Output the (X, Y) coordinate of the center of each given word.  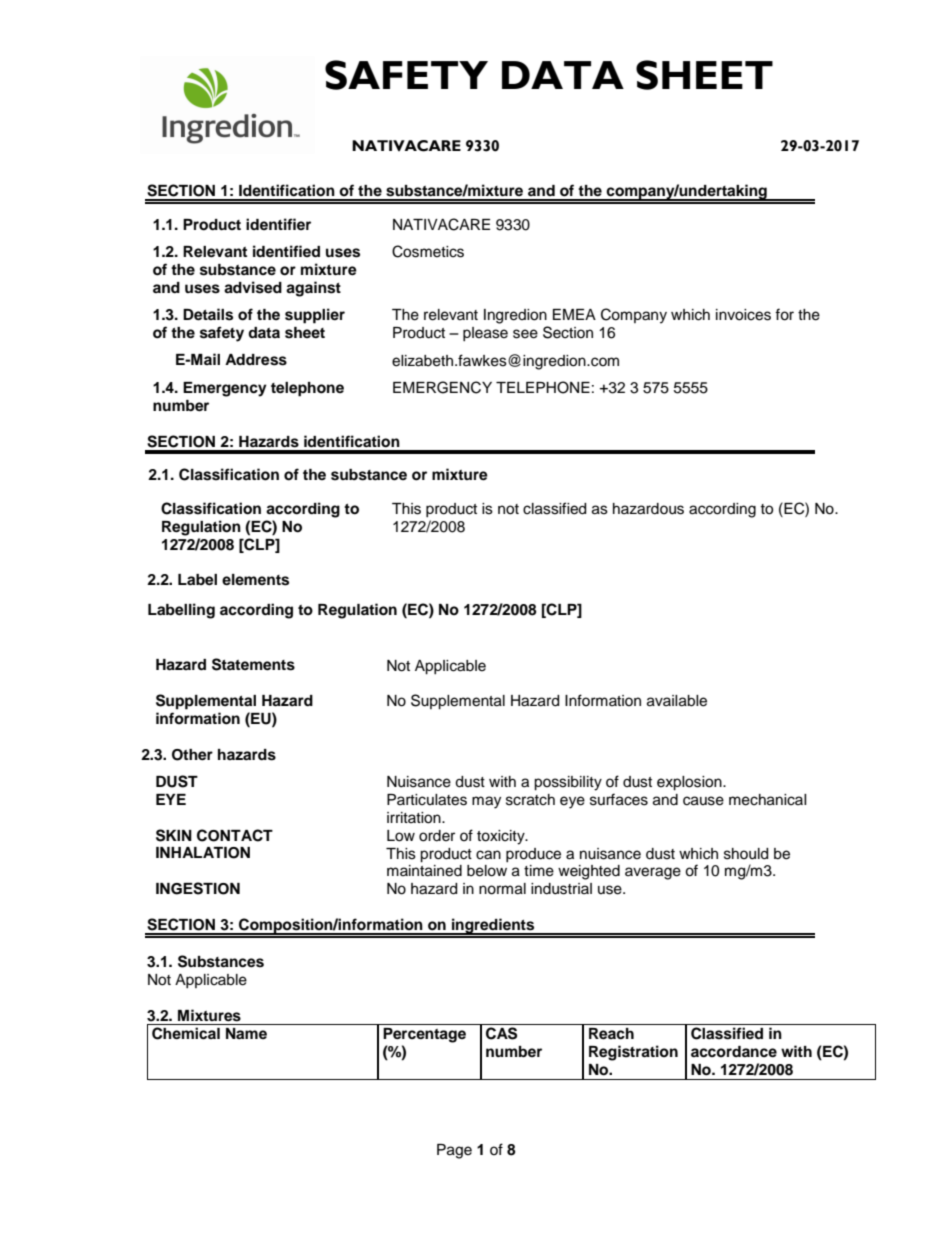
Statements (253, 664)
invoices (743, 315)
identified (286, 251)
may (486, 802)
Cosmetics (428, 251)
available (677, 701)
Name (246, 1033)
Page (454, 1151)
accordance (734, 1052)
